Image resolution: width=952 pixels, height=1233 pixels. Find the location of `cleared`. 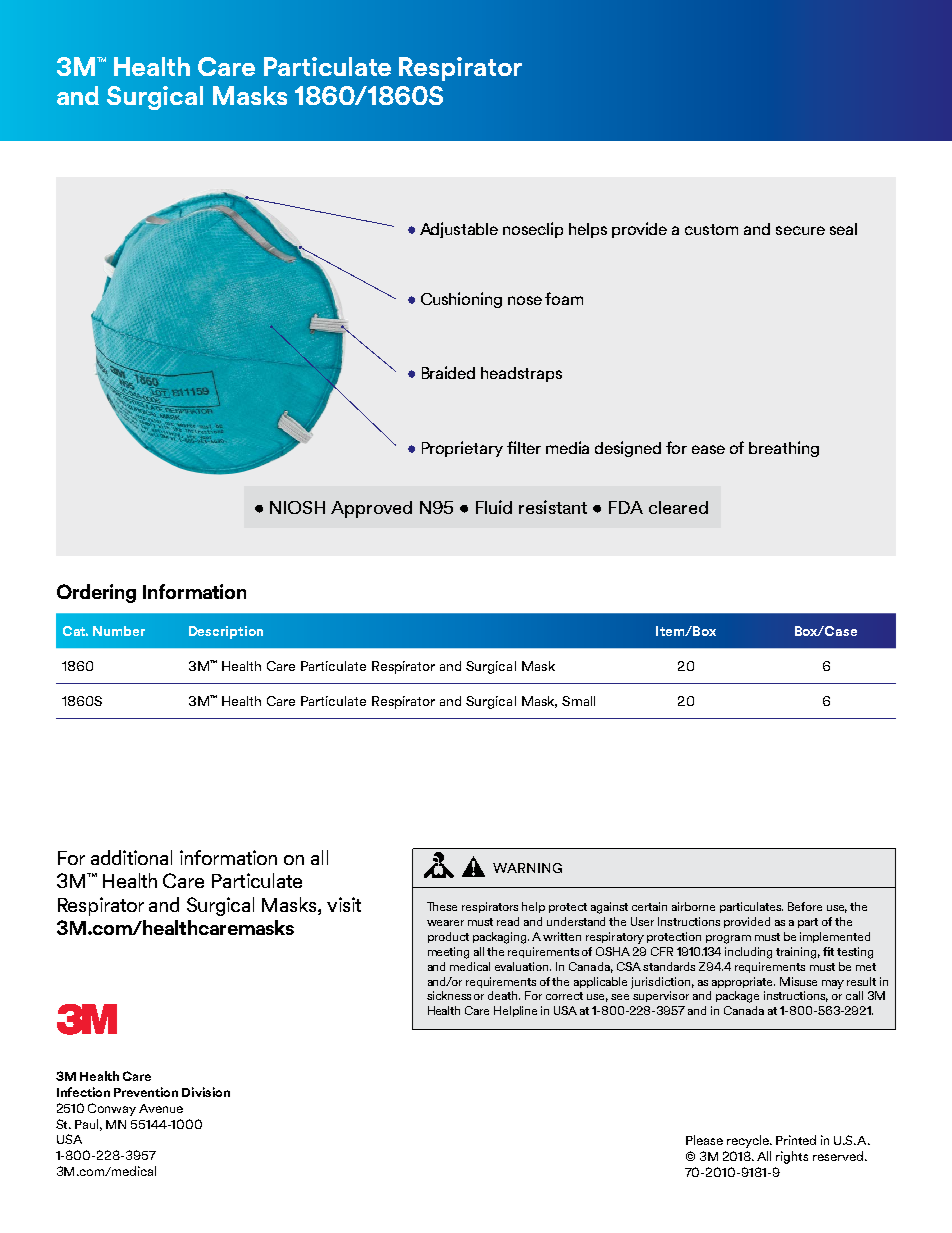

cleared is located at coordinates (678, 507).
